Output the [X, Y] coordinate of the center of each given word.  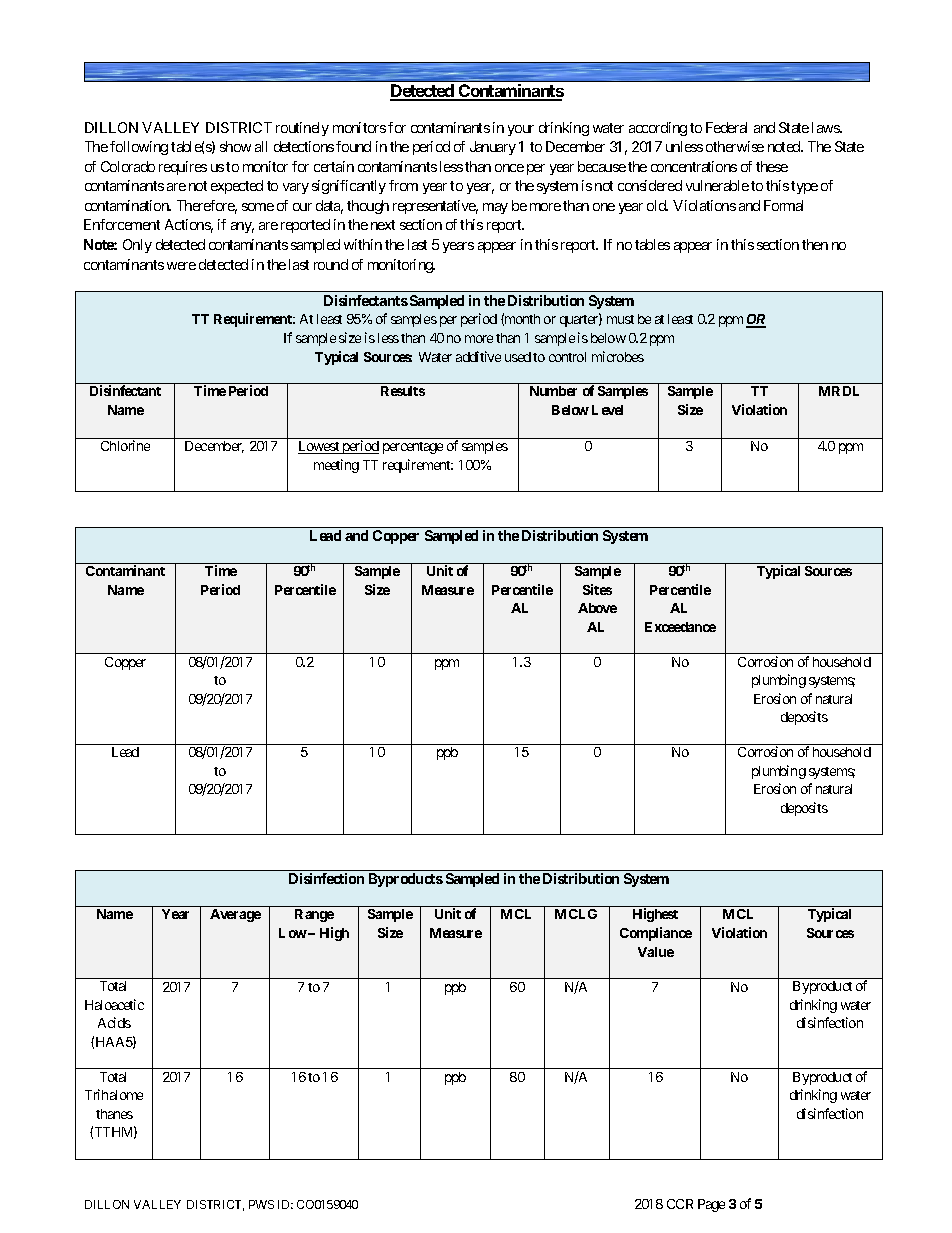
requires [183, 168]
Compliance [656, 934]
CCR [680, 1204]
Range [314, 915]
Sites [597, 589]
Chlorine [125, 445]
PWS [261, 1204]
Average [235, 915]
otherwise [735, 146]
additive [478, 356]
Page [711, 1205]
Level [607, 410]
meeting [336, 466]
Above [597, 608]
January [493, 148]
